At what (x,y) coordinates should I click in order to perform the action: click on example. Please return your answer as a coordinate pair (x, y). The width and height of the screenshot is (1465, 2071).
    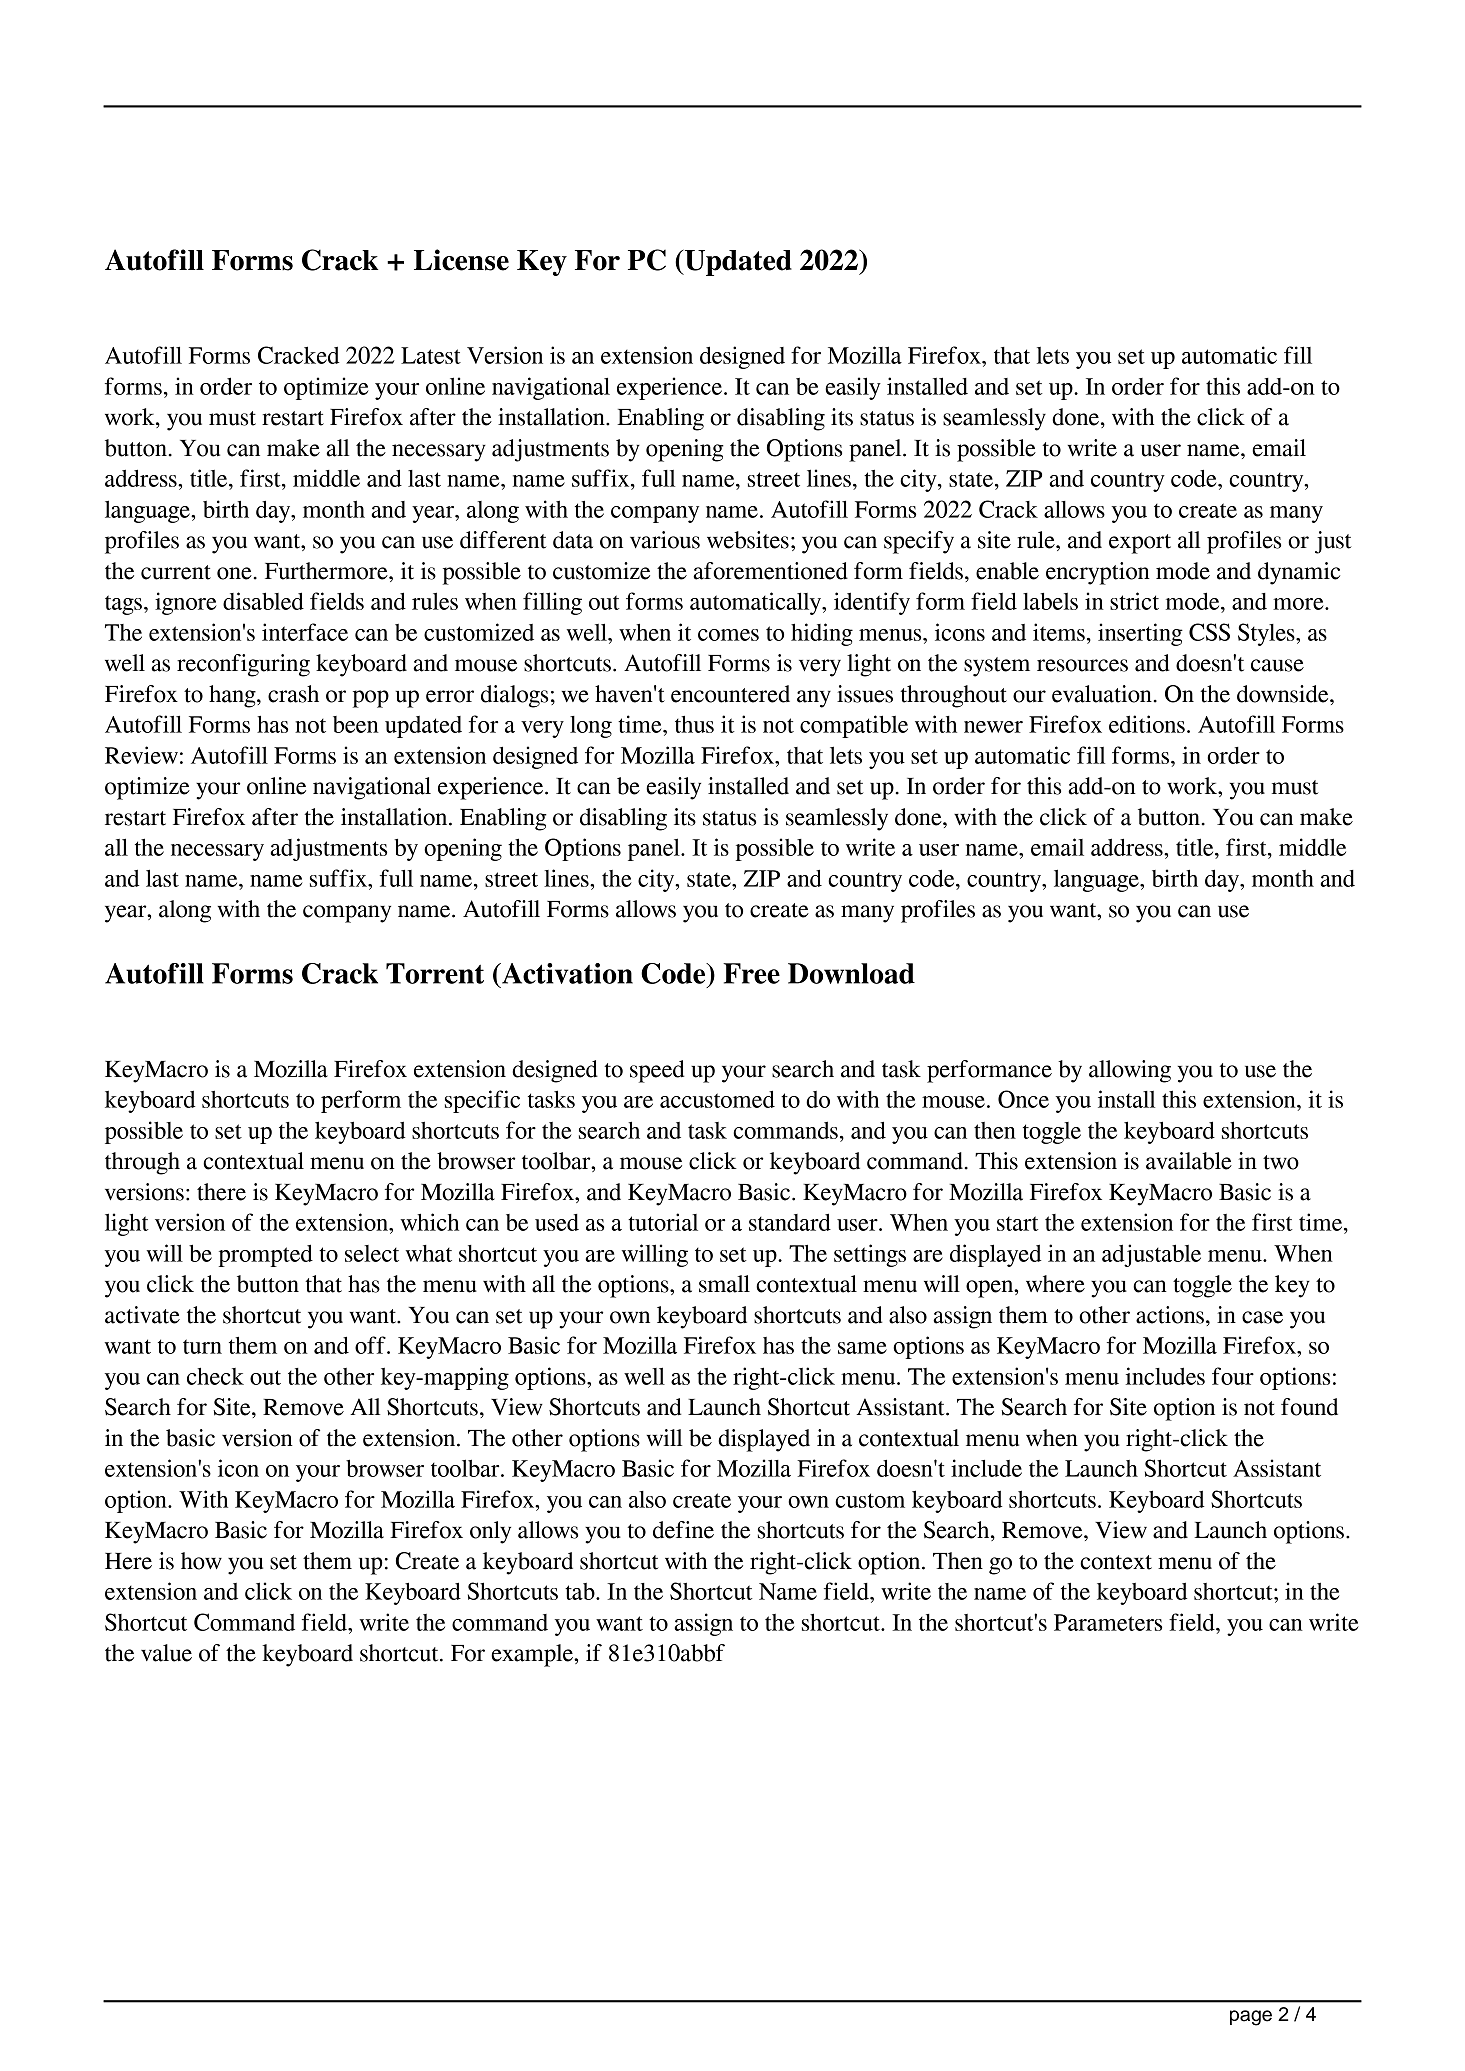
    Looking at the image, I should click on (533, 1655).
